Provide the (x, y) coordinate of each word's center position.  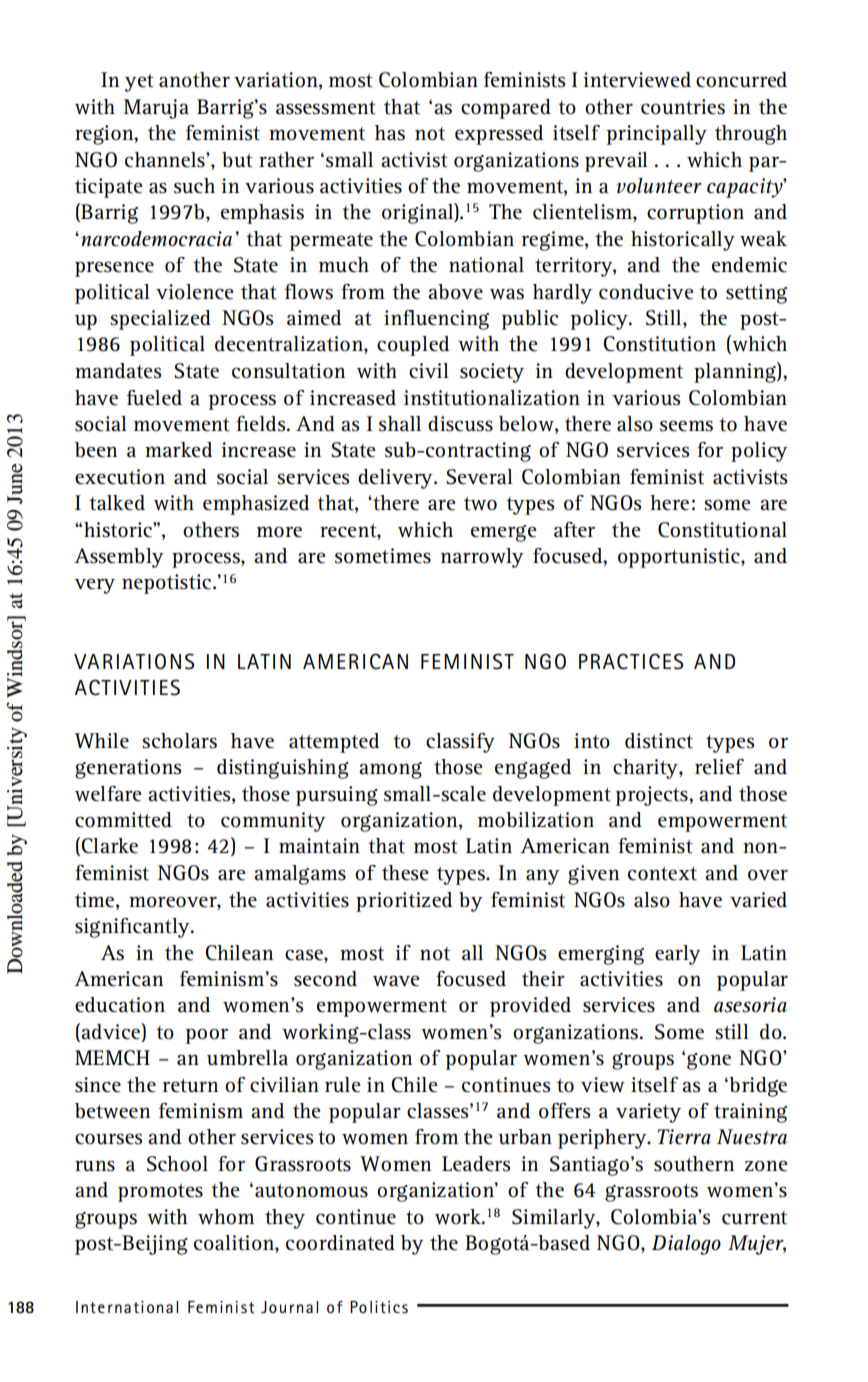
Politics (379, 1307)
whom (226, 1217)
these (405, 873)
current (754, 1218)
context (662, 874)
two (480, 504)
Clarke (109, 846)
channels (166, 160)
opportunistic (680, 558)
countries (683, 107)
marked (178, 450)
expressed (499, 135)
